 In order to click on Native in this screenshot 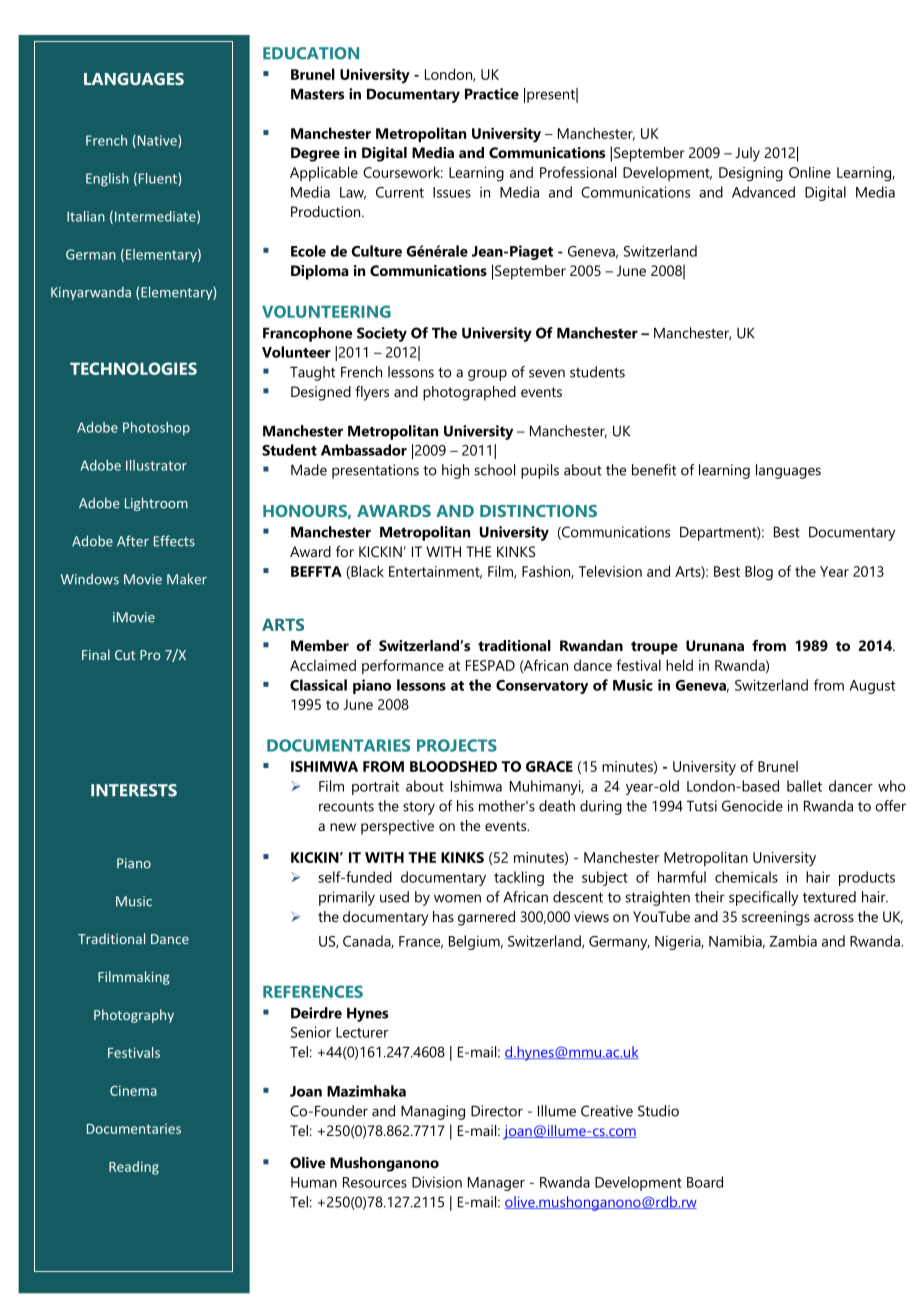, I will do `click(157, 141)`.
